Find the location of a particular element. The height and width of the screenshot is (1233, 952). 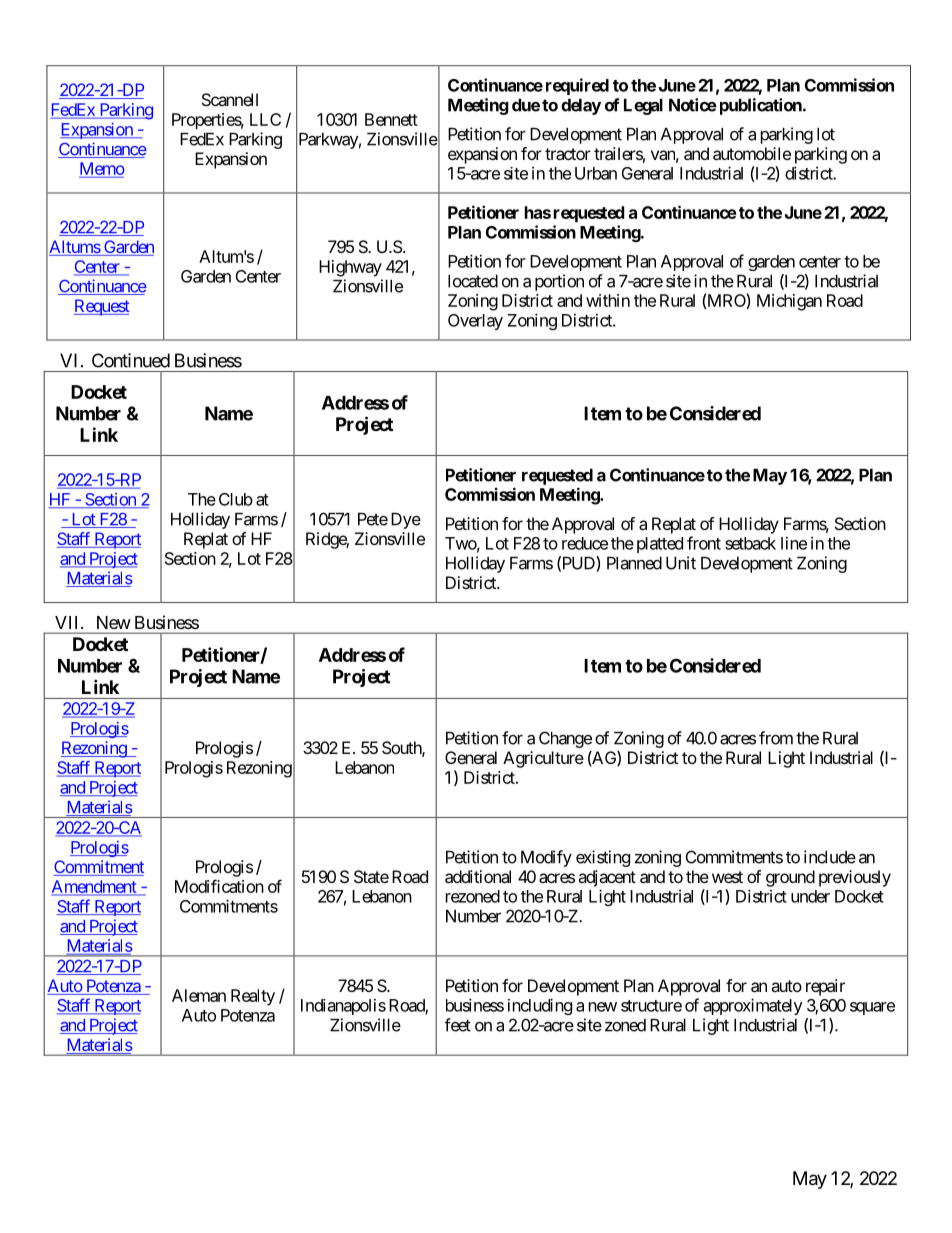

Realty is located at coordinates (253, 997).
